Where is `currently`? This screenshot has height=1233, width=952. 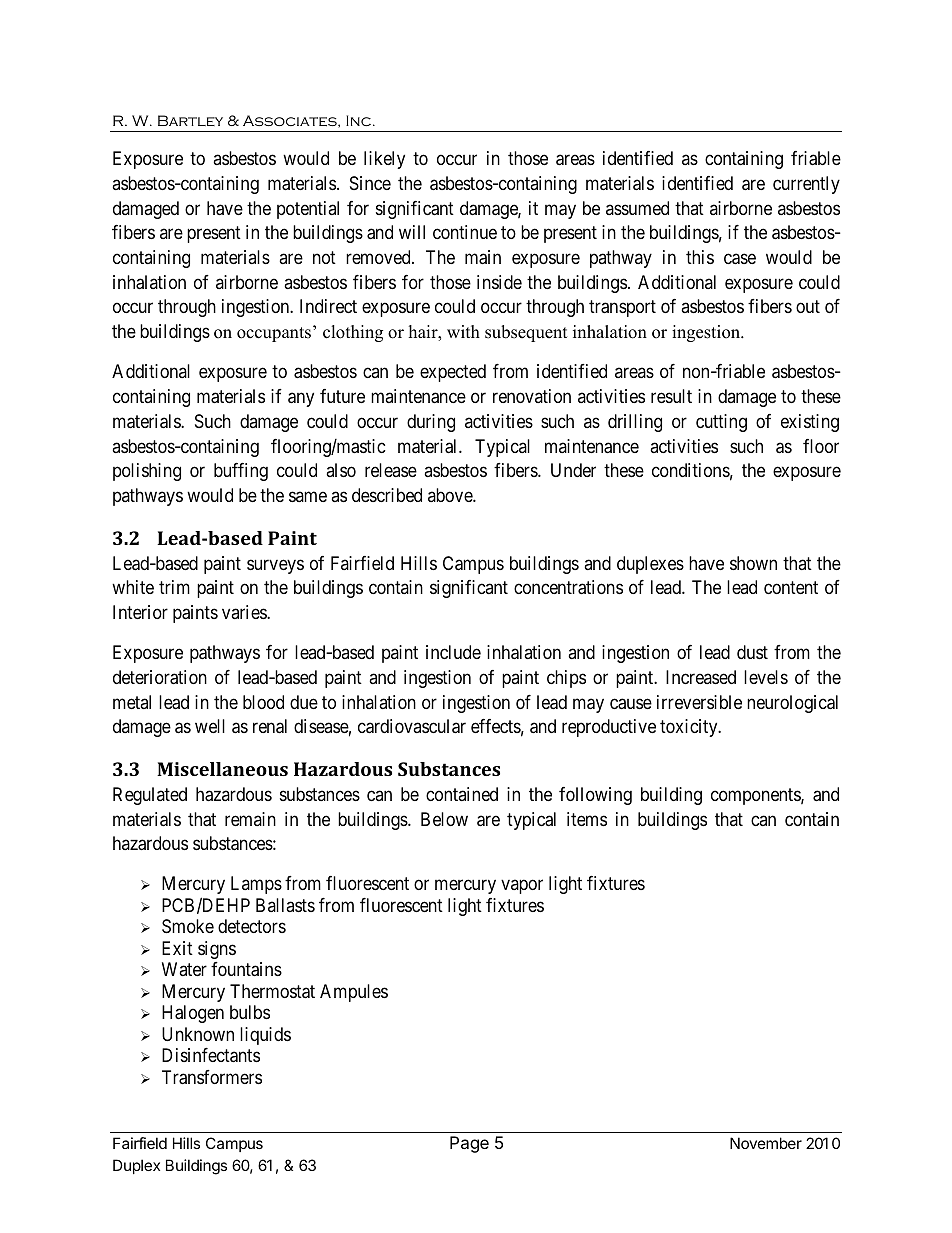 currently is located at coordinates (806, 185).
